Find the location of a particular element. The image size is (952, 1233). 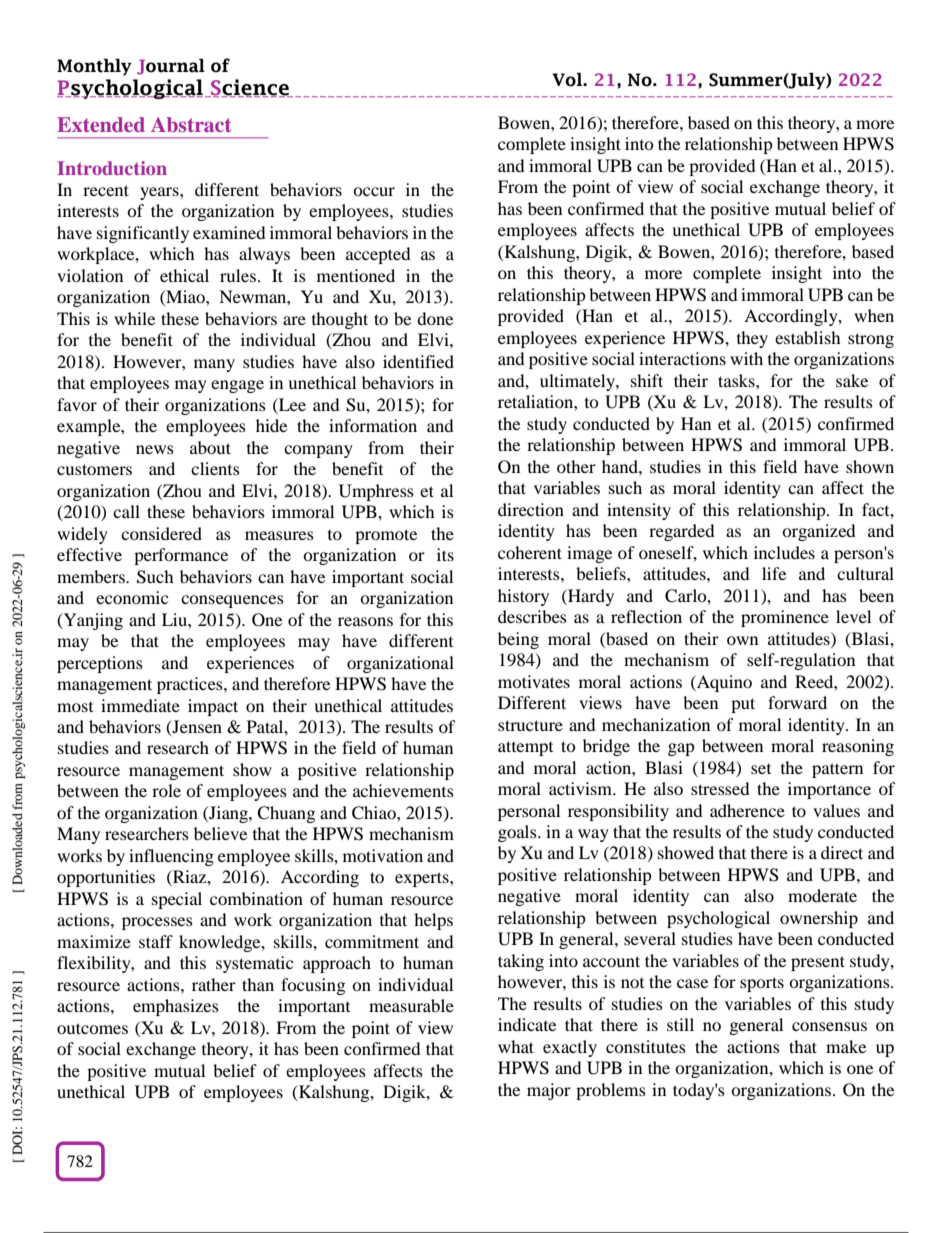

Abstract is located at coordinates (191, 124).
